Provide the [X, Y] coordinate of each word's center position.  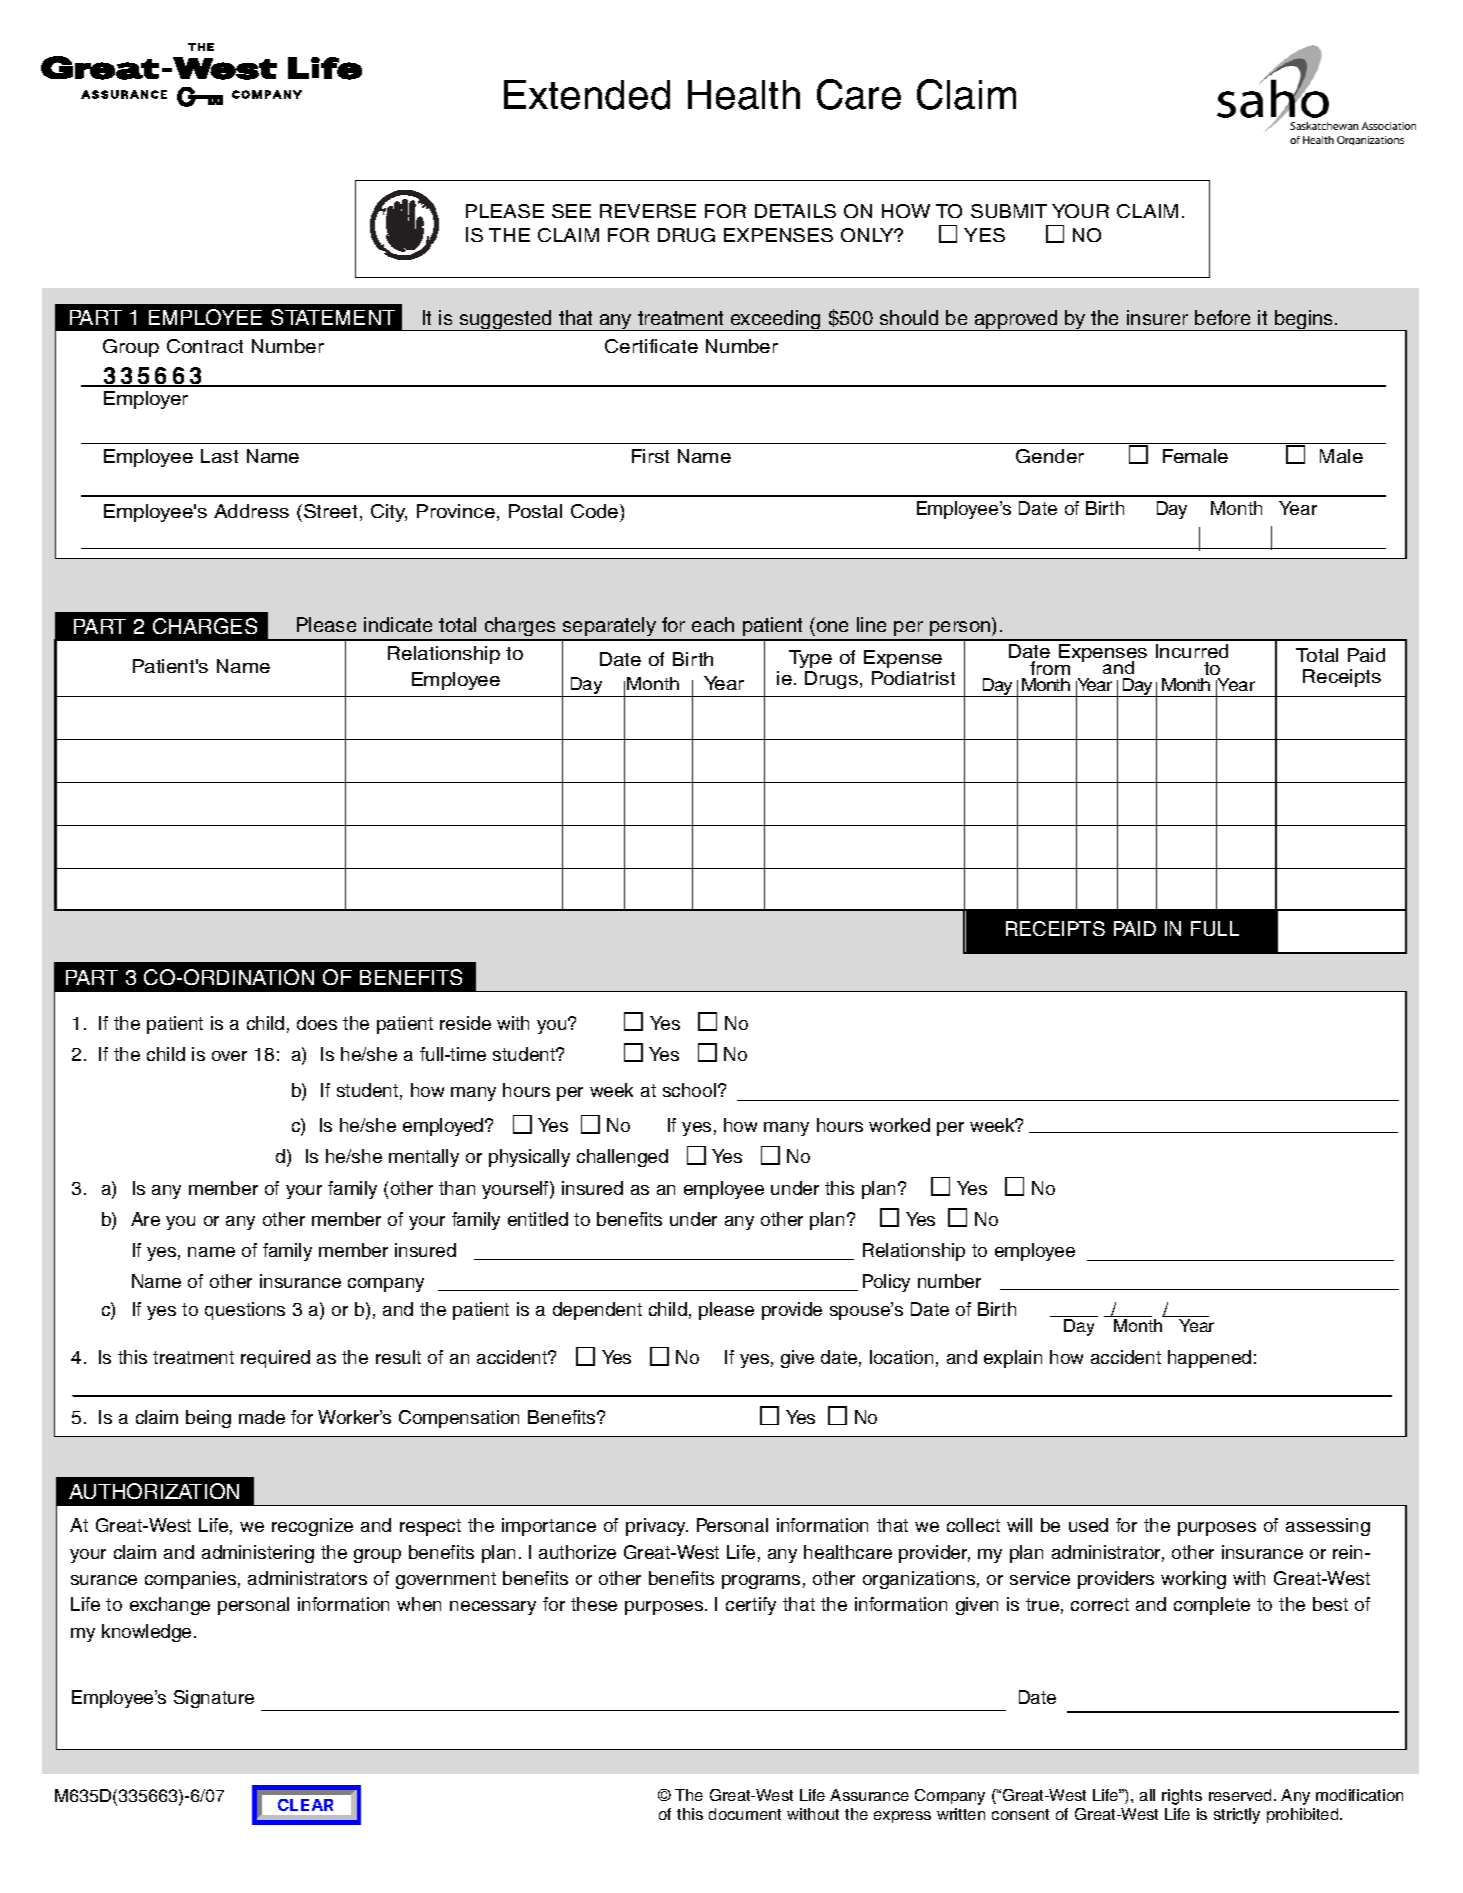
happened [1209, 1359]
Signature [214, 1699]
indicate [398, 624]
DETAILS [795, 211]
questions [245, 1311]
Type [810, 659]
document [745, 1814]
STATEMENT [333, 317]
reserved [1242, 1795]
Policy [886, 1283]
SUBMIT [1009, 211]
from [1050, 668]
